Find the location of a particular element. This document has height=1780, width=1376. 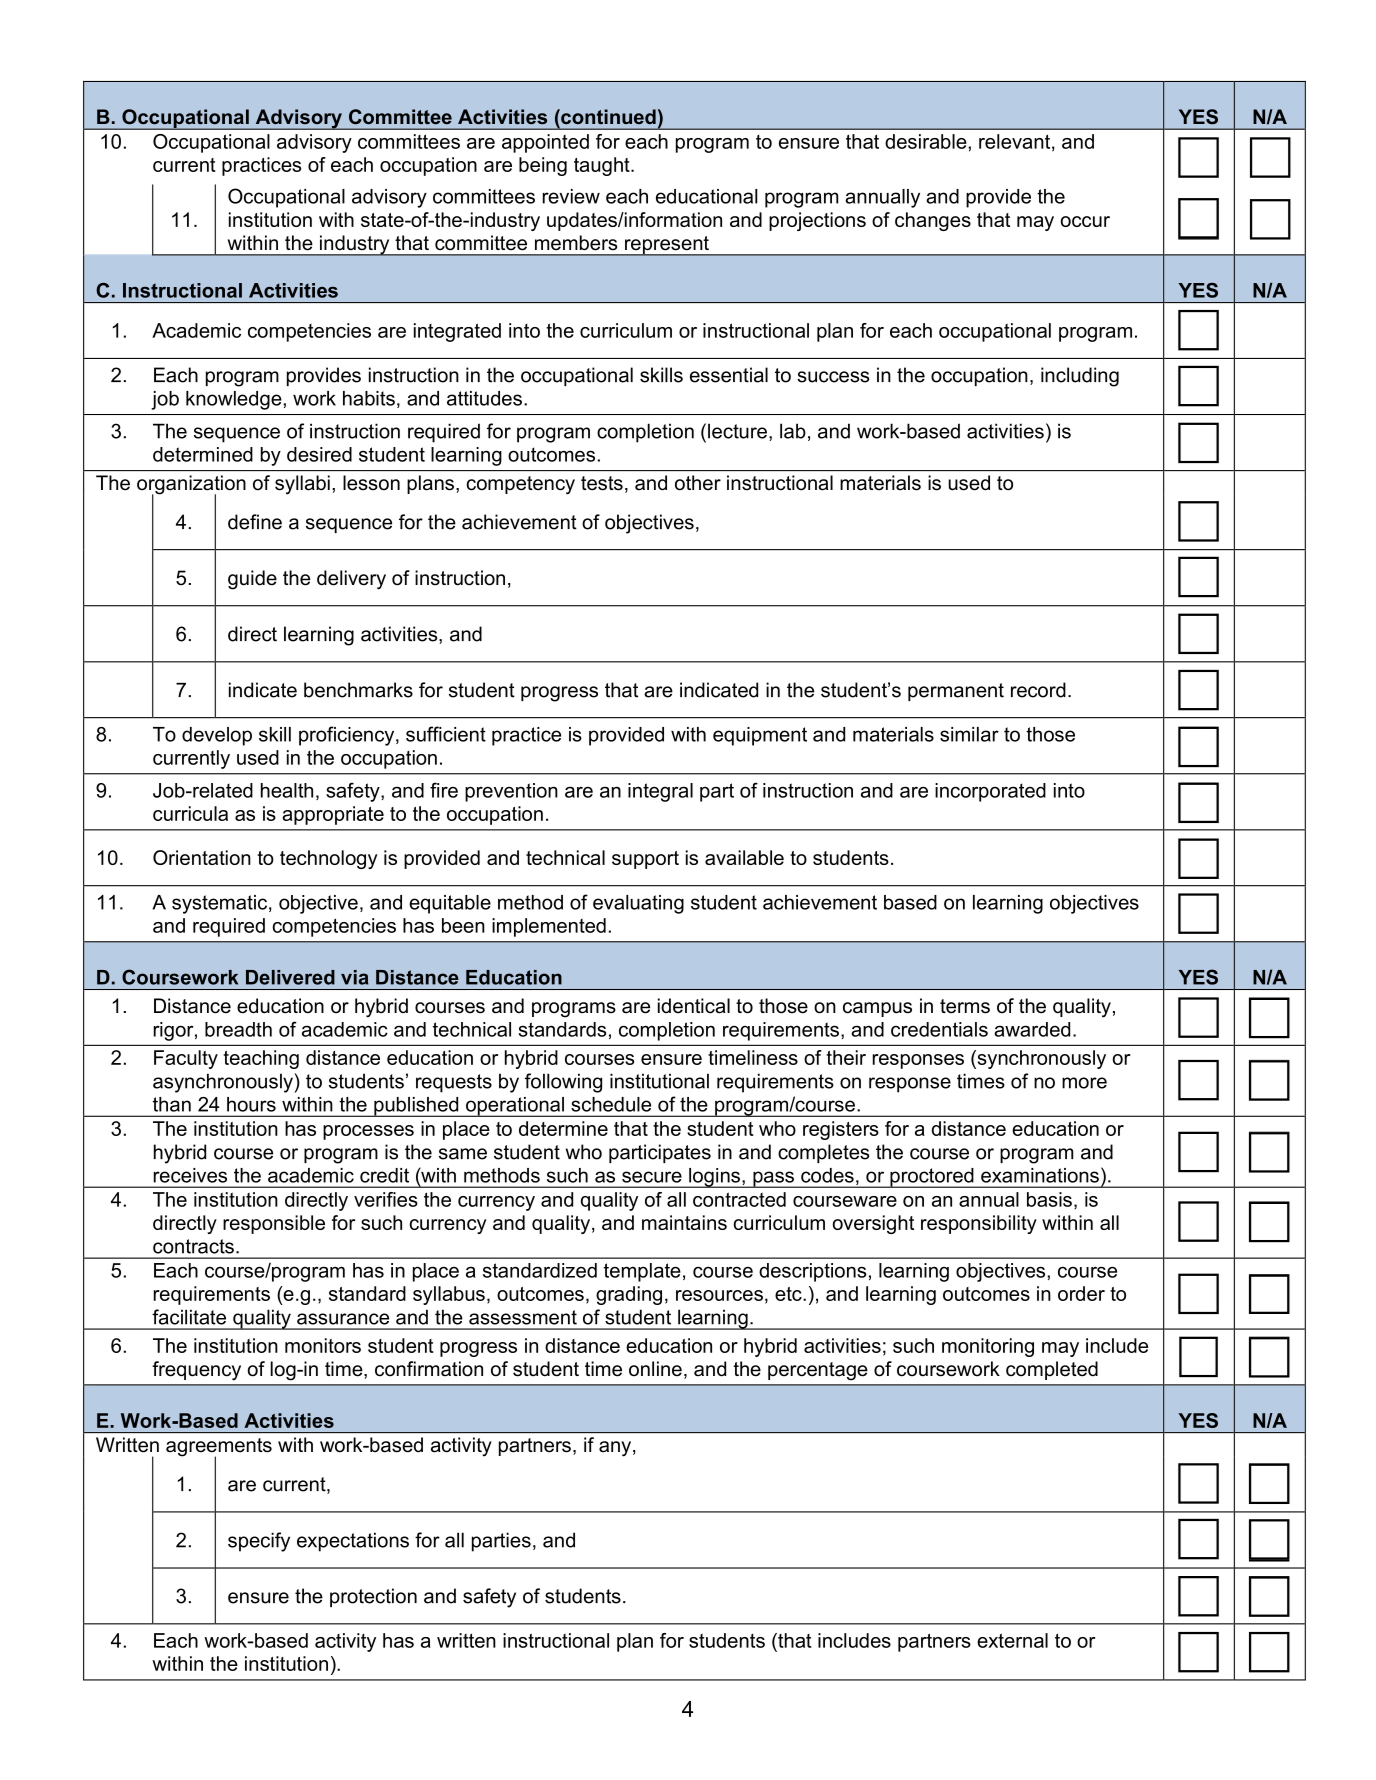

technology is located at coordinates (329, 859).
